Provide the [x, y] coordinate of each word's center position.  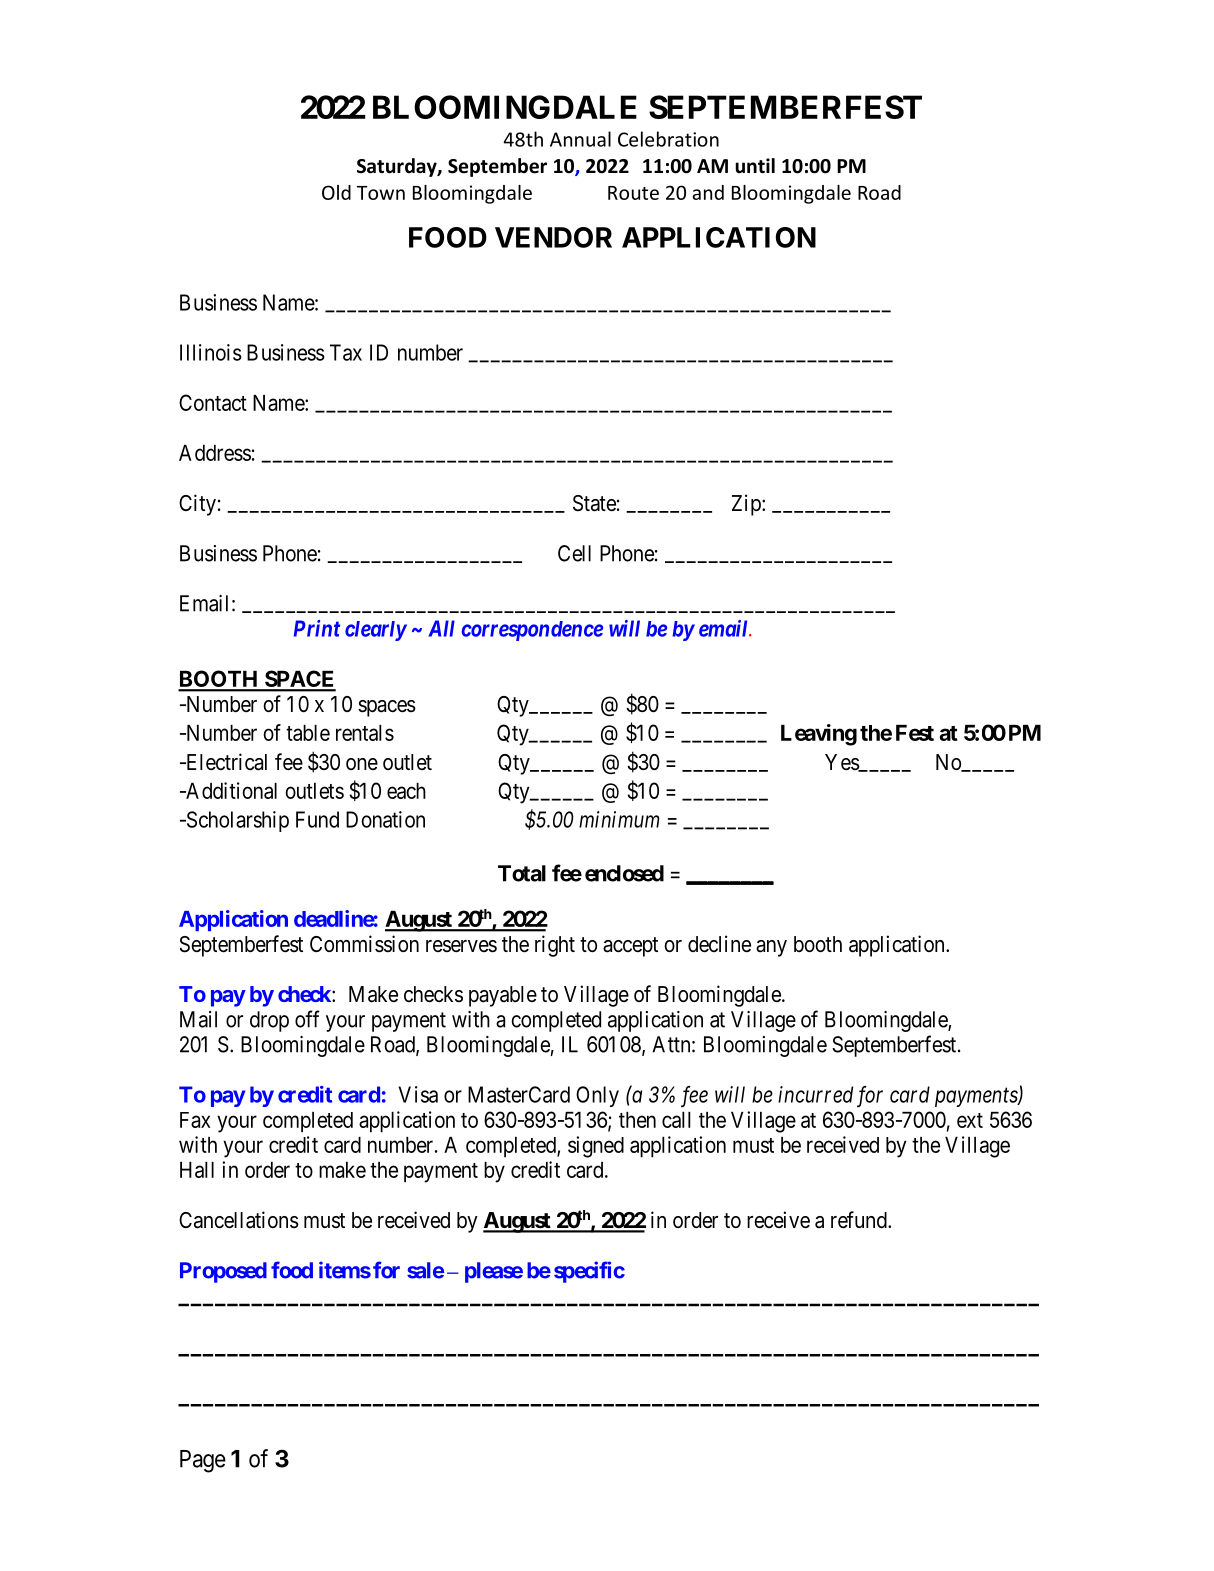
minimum [619, 819]
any [771, 948]
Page [203, 1461]
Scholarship [236, 821]
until [755, 166]
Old [336, 192]
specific [589, 1272]
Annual [580, 139]
